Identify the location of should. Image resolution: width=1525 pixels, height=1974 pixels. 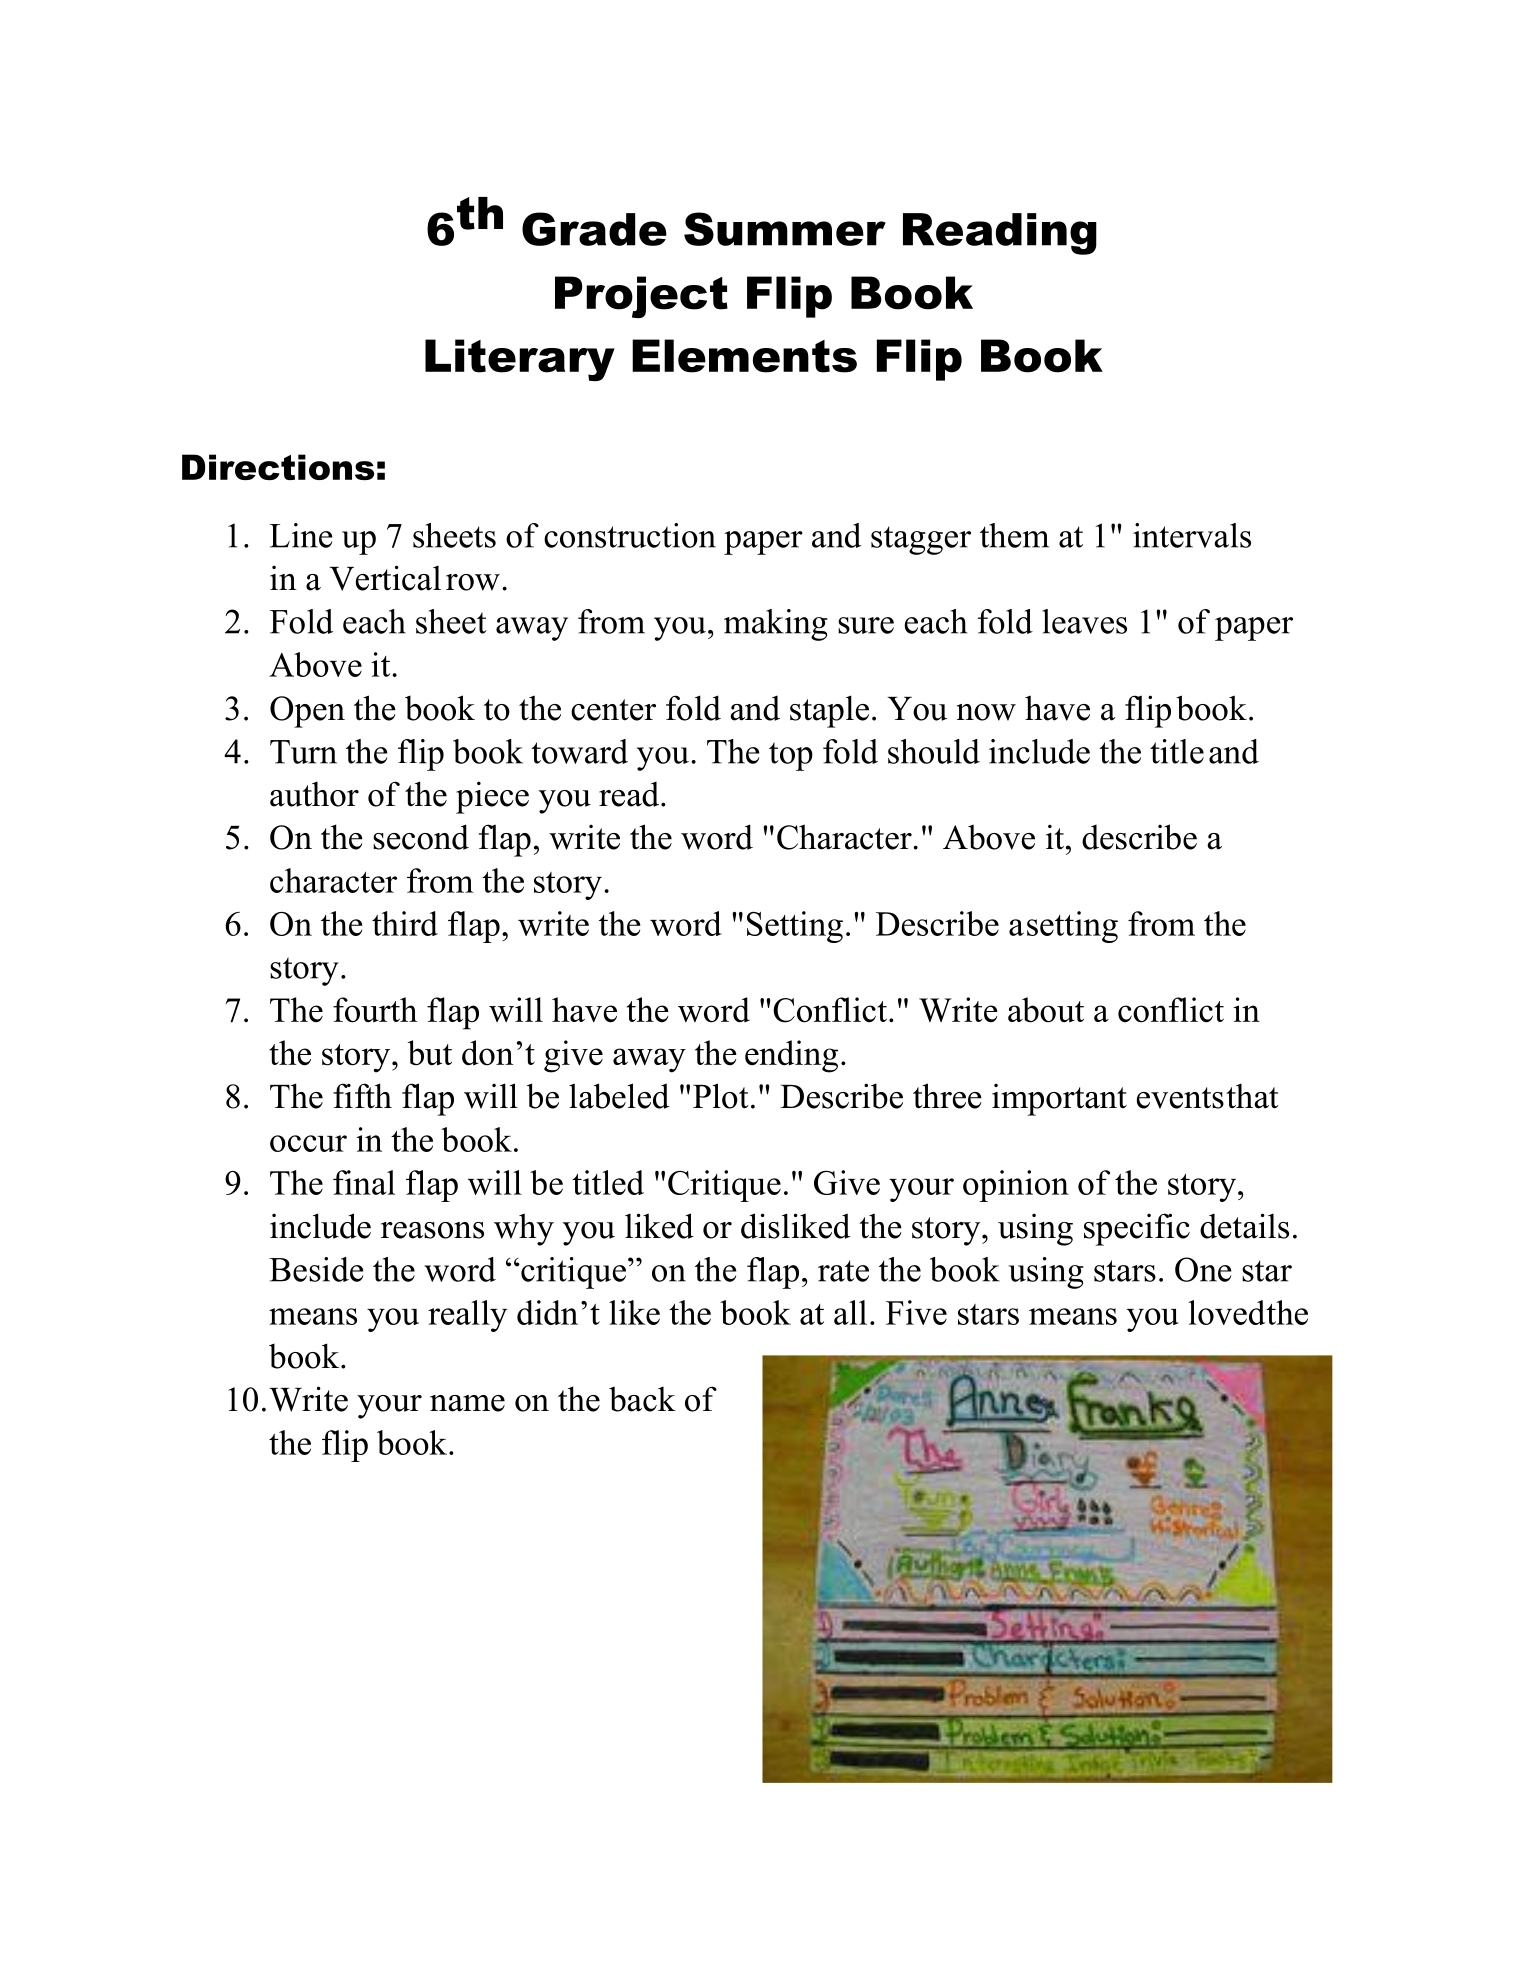
(934, 751).
